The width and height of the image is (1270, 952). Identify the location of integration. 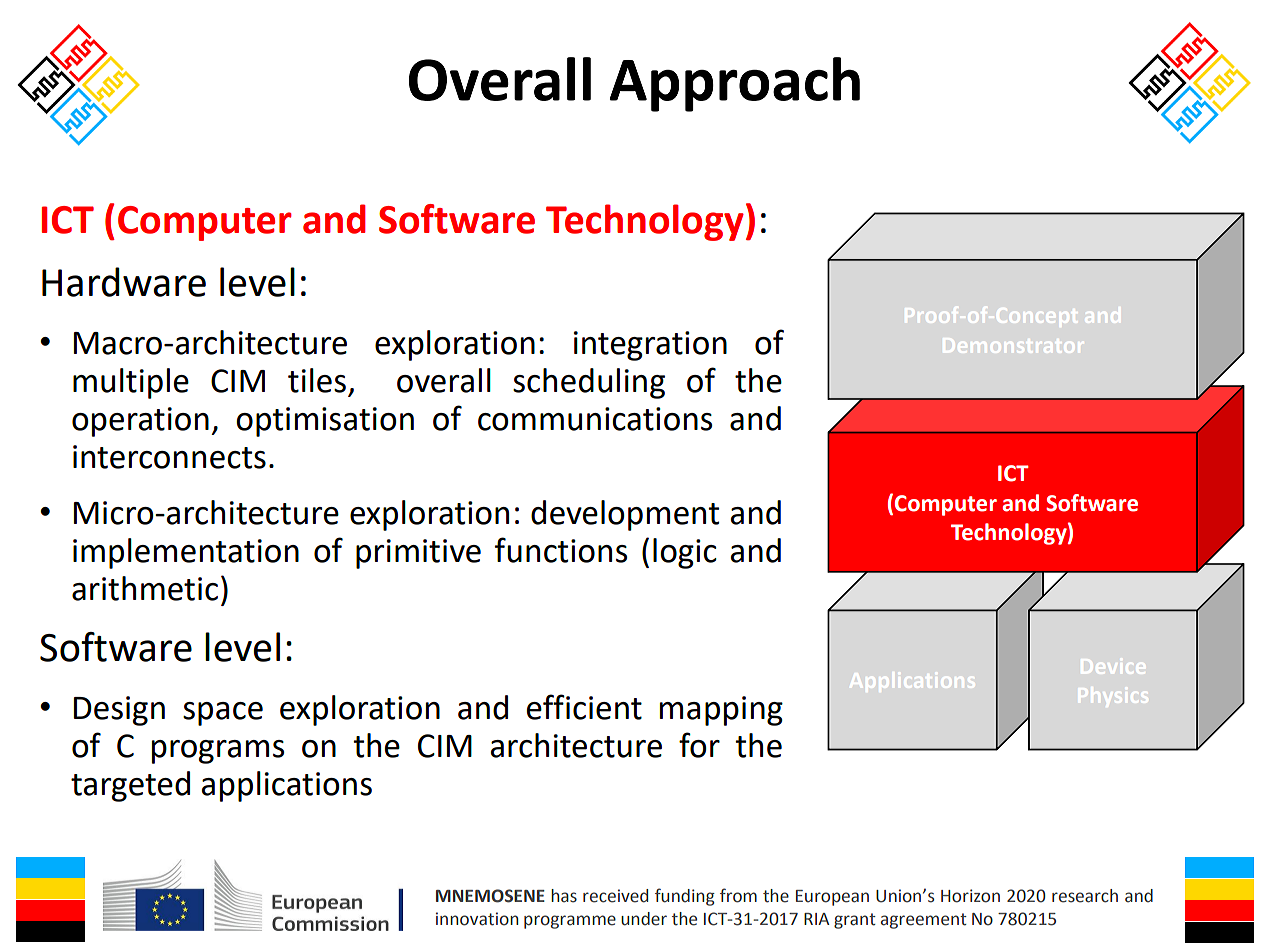
(650, 346).
